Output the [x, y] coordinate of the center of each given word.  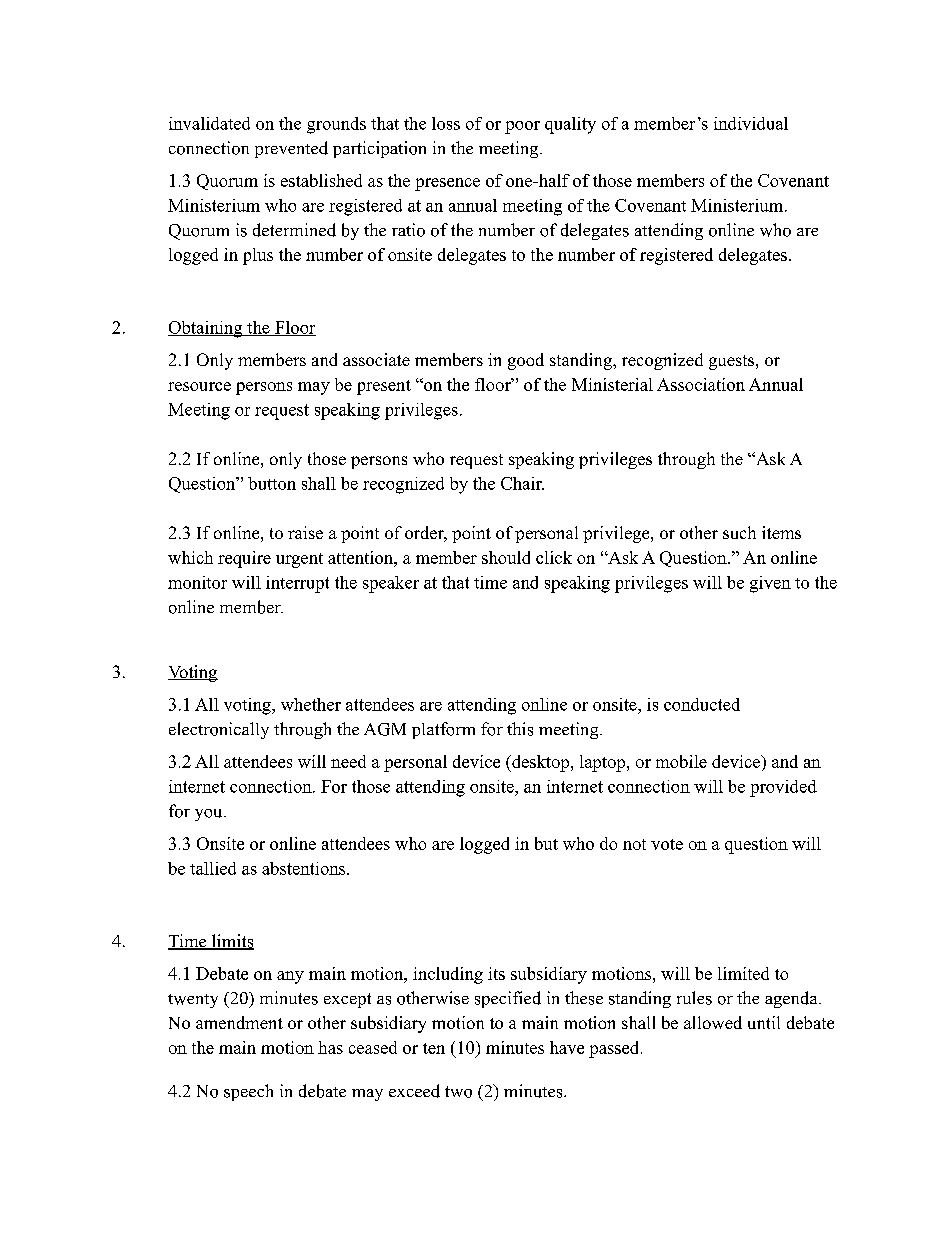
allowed [713, 1022]
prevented [291, 149]
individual [751, 123]
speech [248, 1092]
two [458, 1092]
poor [522, 127]
